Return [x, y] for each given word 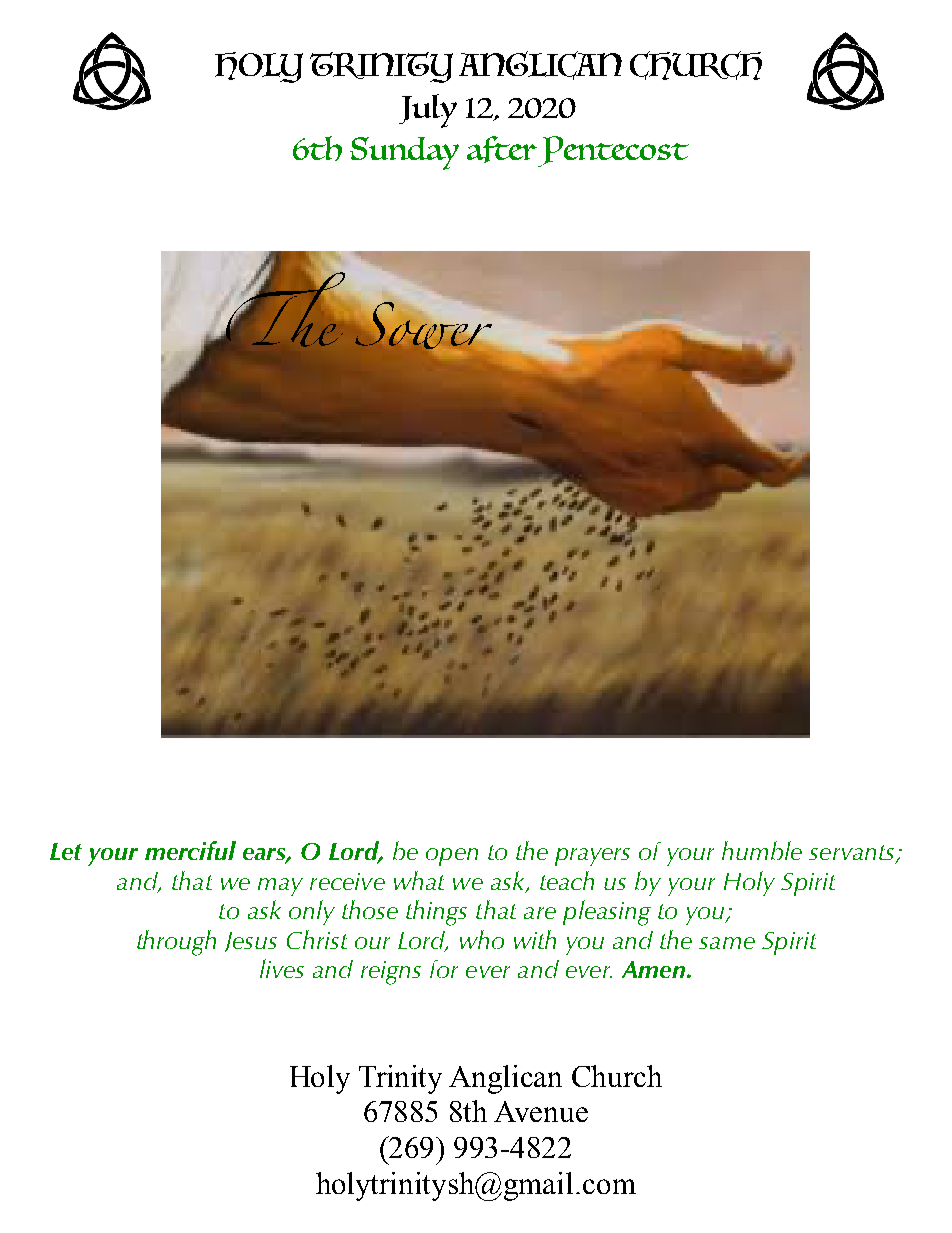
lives [282, 968]
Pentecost [613, 151]
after [502, 149]
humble [762, 850]
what [419, 880]
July [428, 111]
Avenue [541, 1111]
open [452, 857]
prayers [592, 857]
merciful [190, 850]
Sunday [404, 153]
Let [66, 851]
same [727, 943]
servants [853, 854]
